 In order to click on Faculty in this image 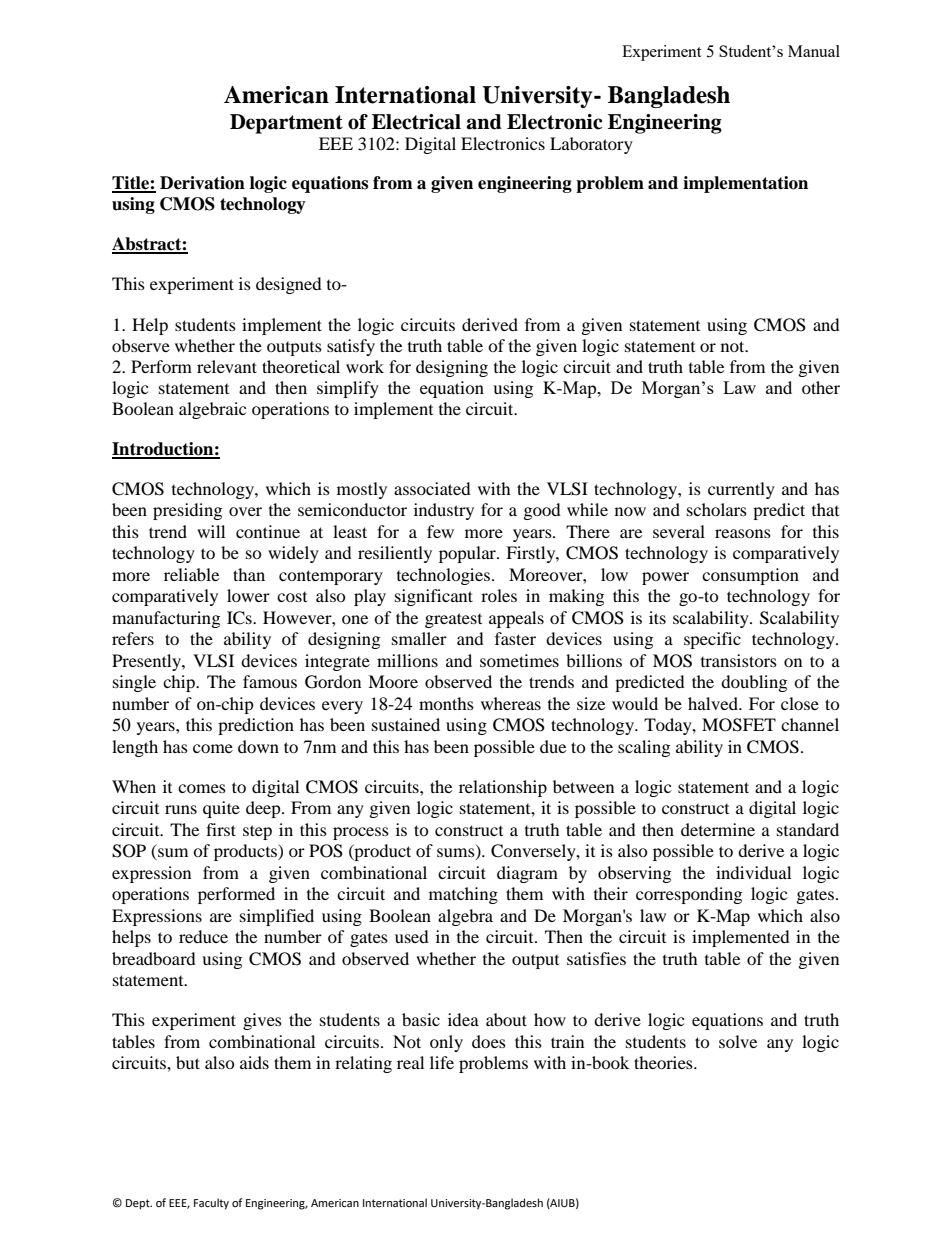, I will do `click(211, 1204)`.
